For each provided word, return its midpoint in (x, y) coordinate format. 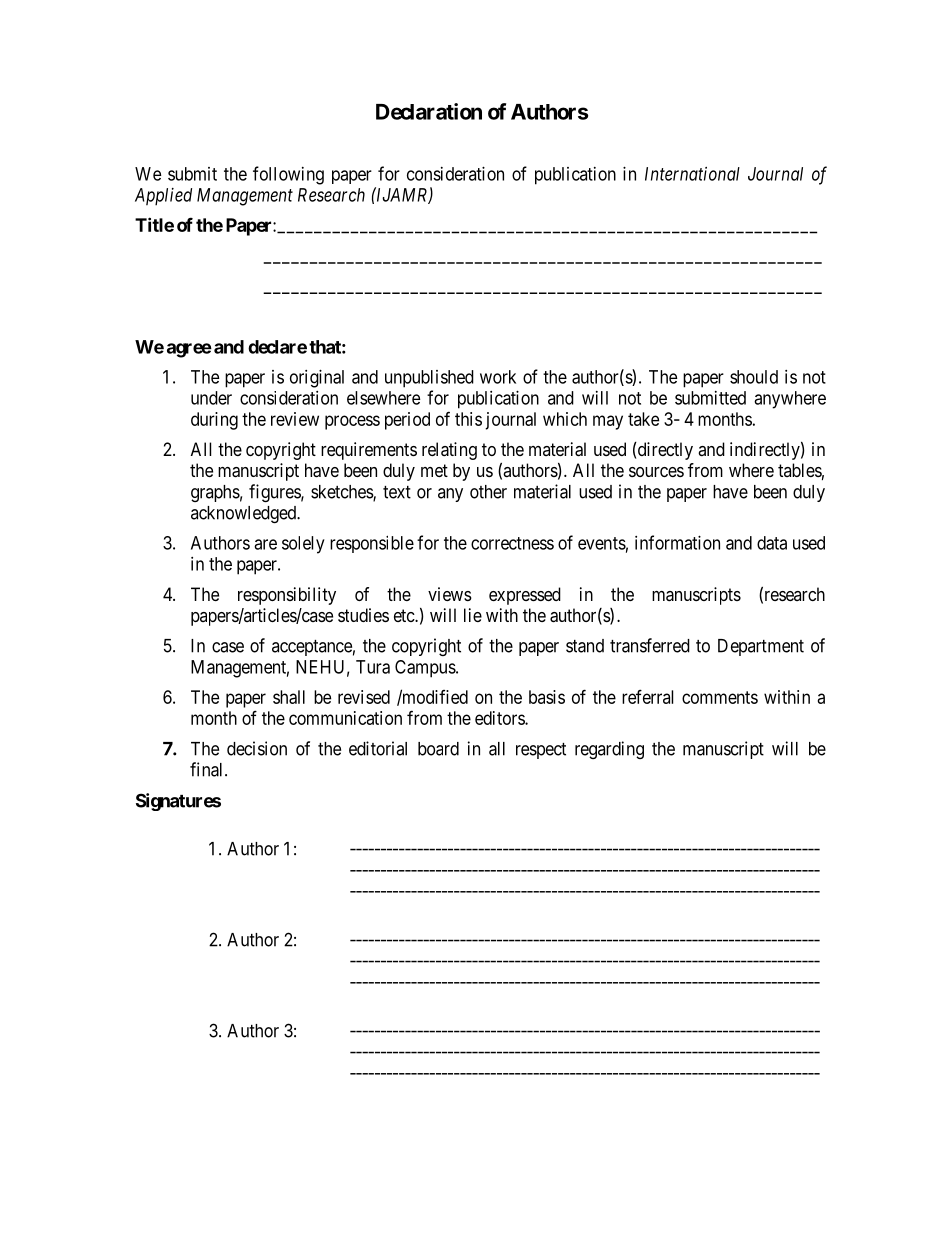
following (288, 175)
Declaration (429, 111)
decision (257, 748)
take (643, 419)
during (214, 421)
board (438, 749)
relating (449, 451)
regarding (609, 750)
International (692, 174)
